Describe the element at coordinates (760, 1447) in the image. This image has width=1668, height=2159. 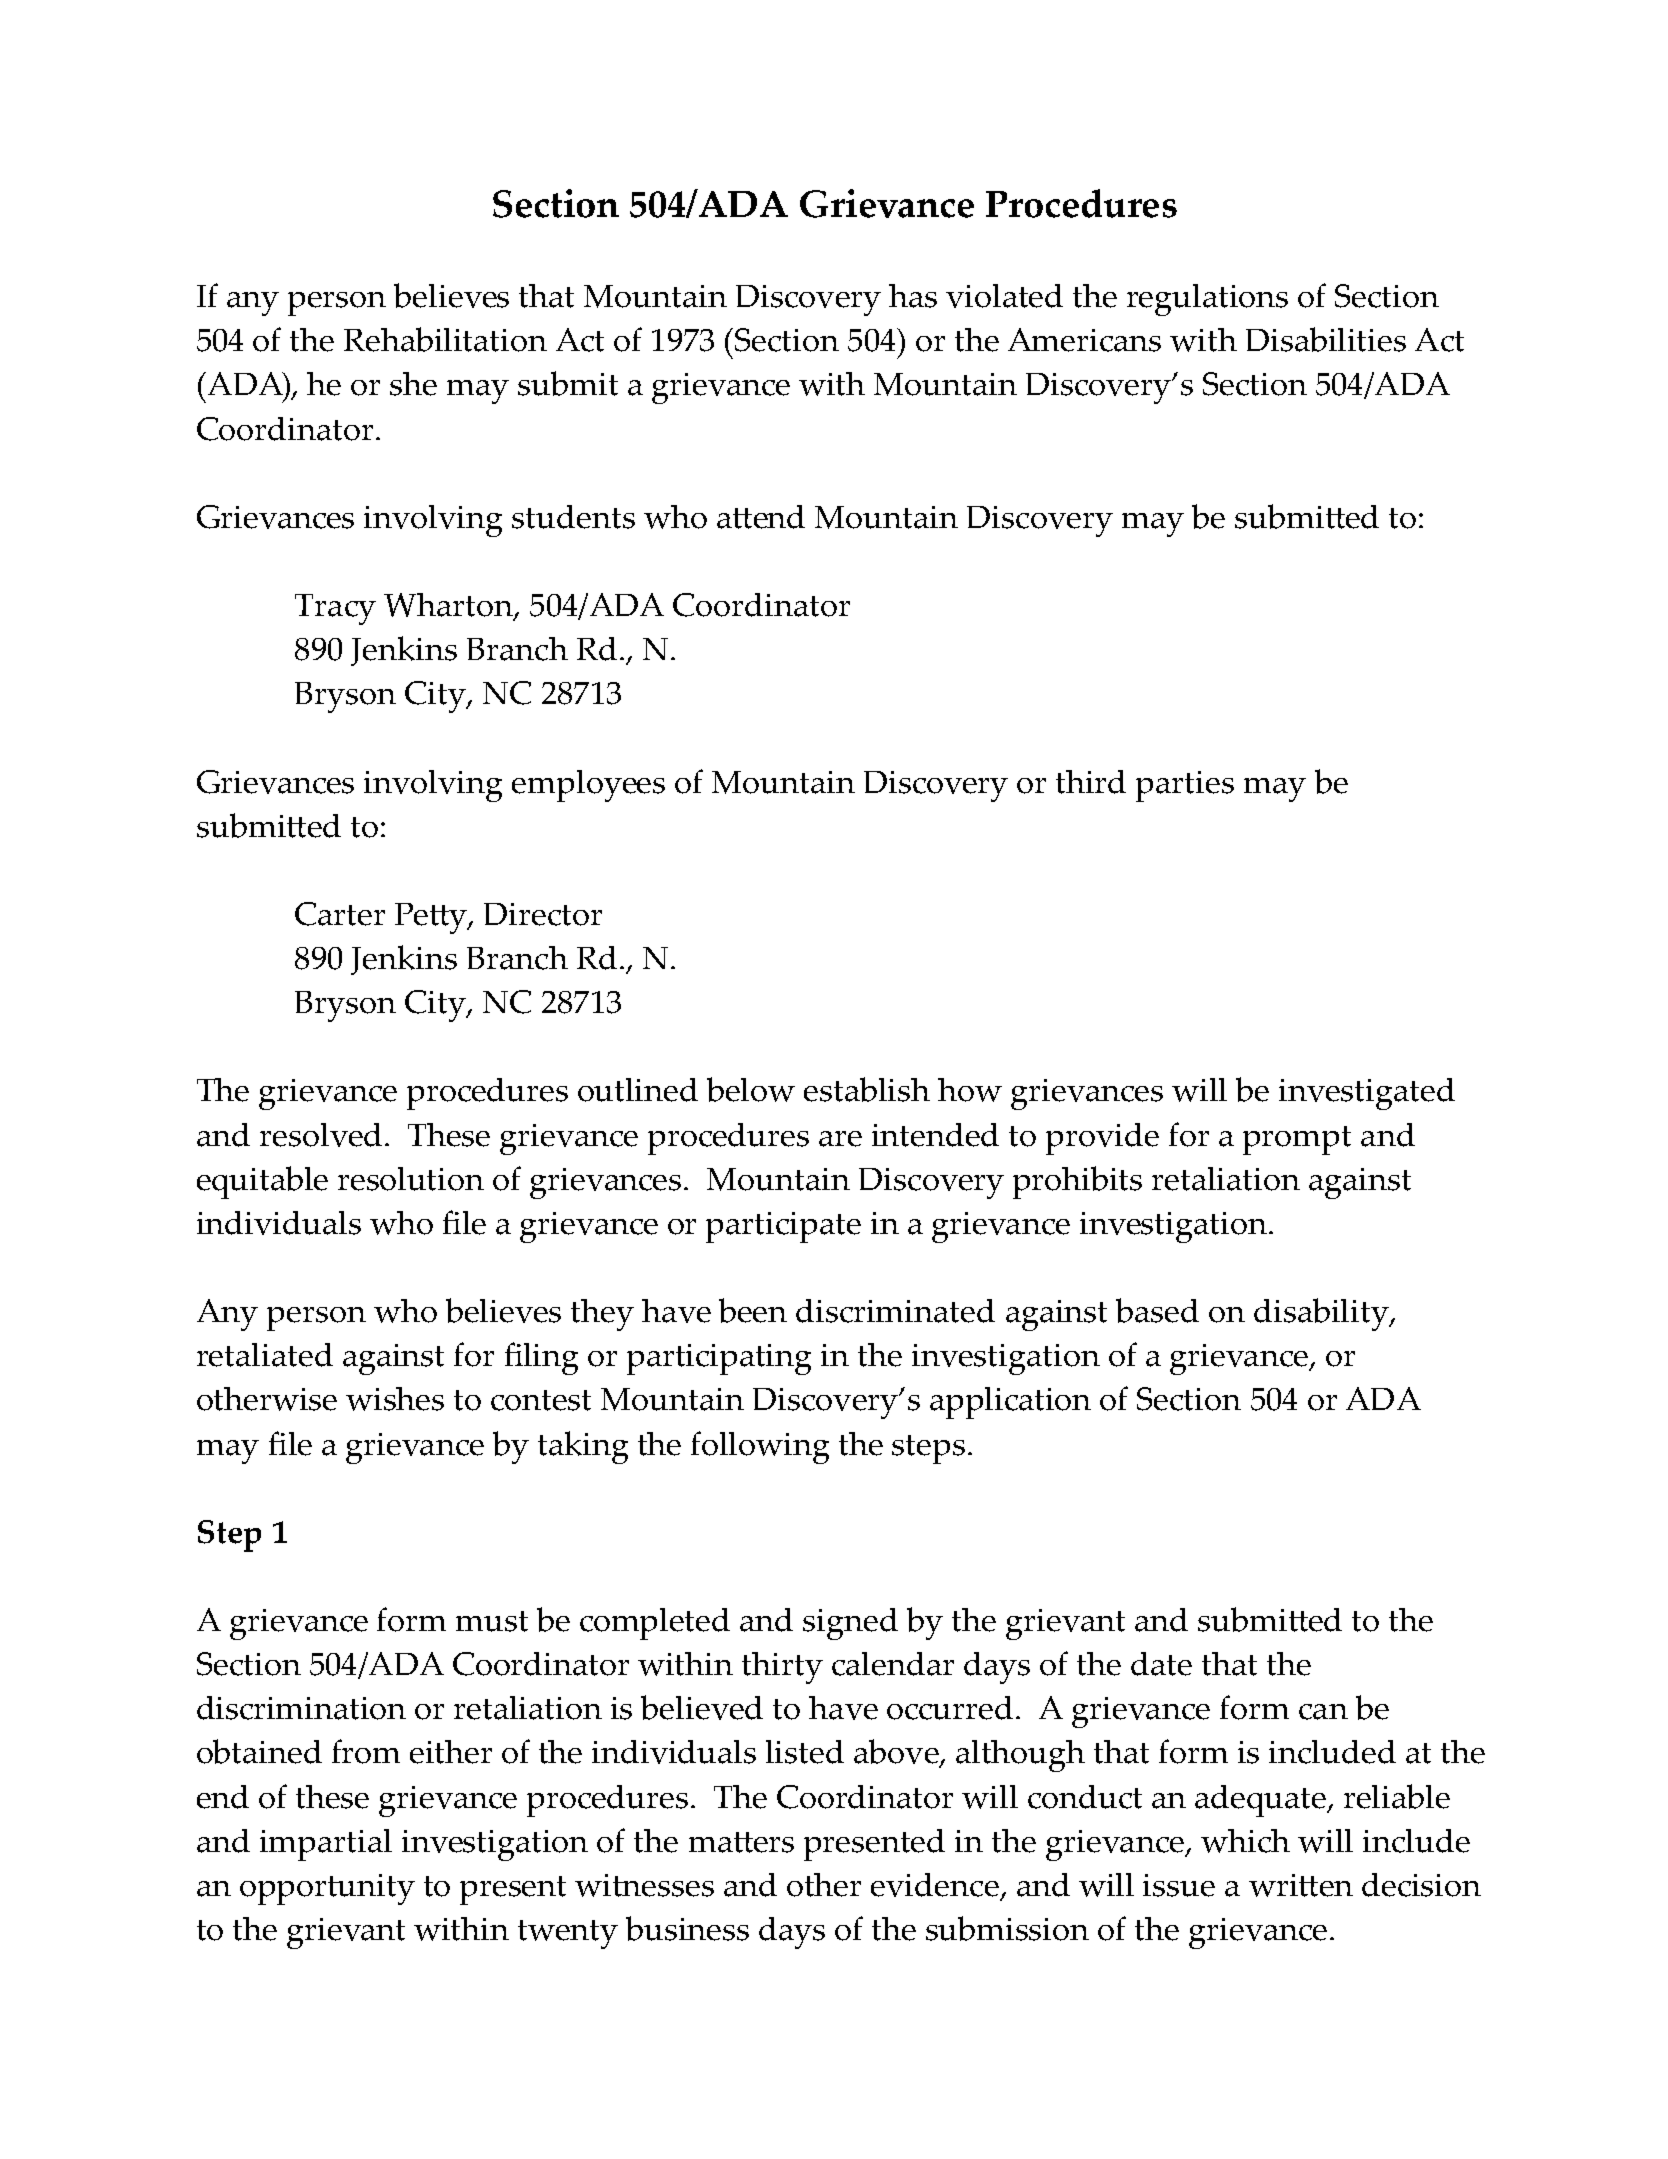
I see `following` at that location.
